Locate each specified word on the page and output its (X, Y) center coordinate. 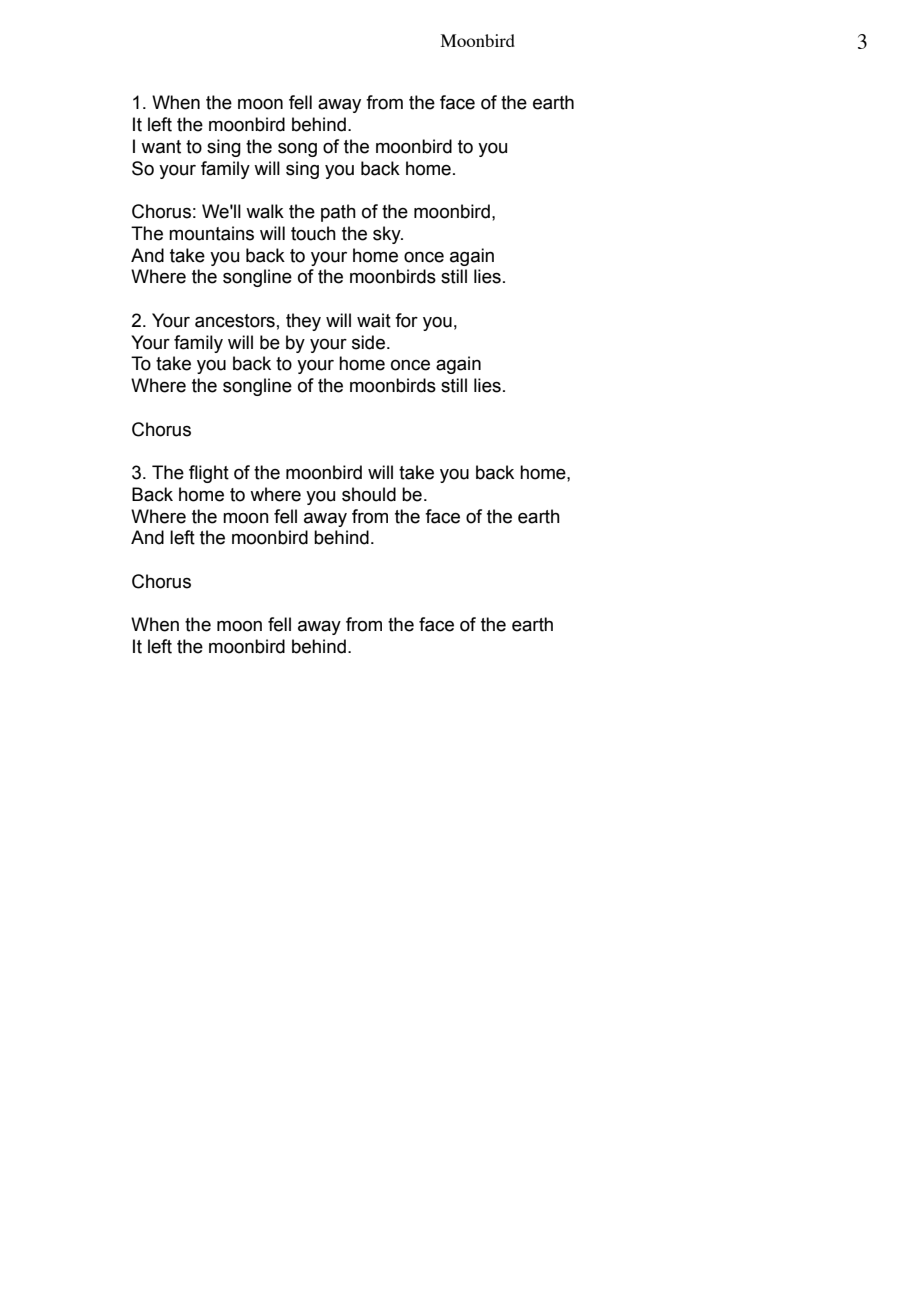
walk (265, 211)
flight (209, 474)
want (161, 147)
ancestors (235, 321)
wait (374, 320)
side (368, 342)
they (303, 322)
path (338, 213)
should (369, 494)
